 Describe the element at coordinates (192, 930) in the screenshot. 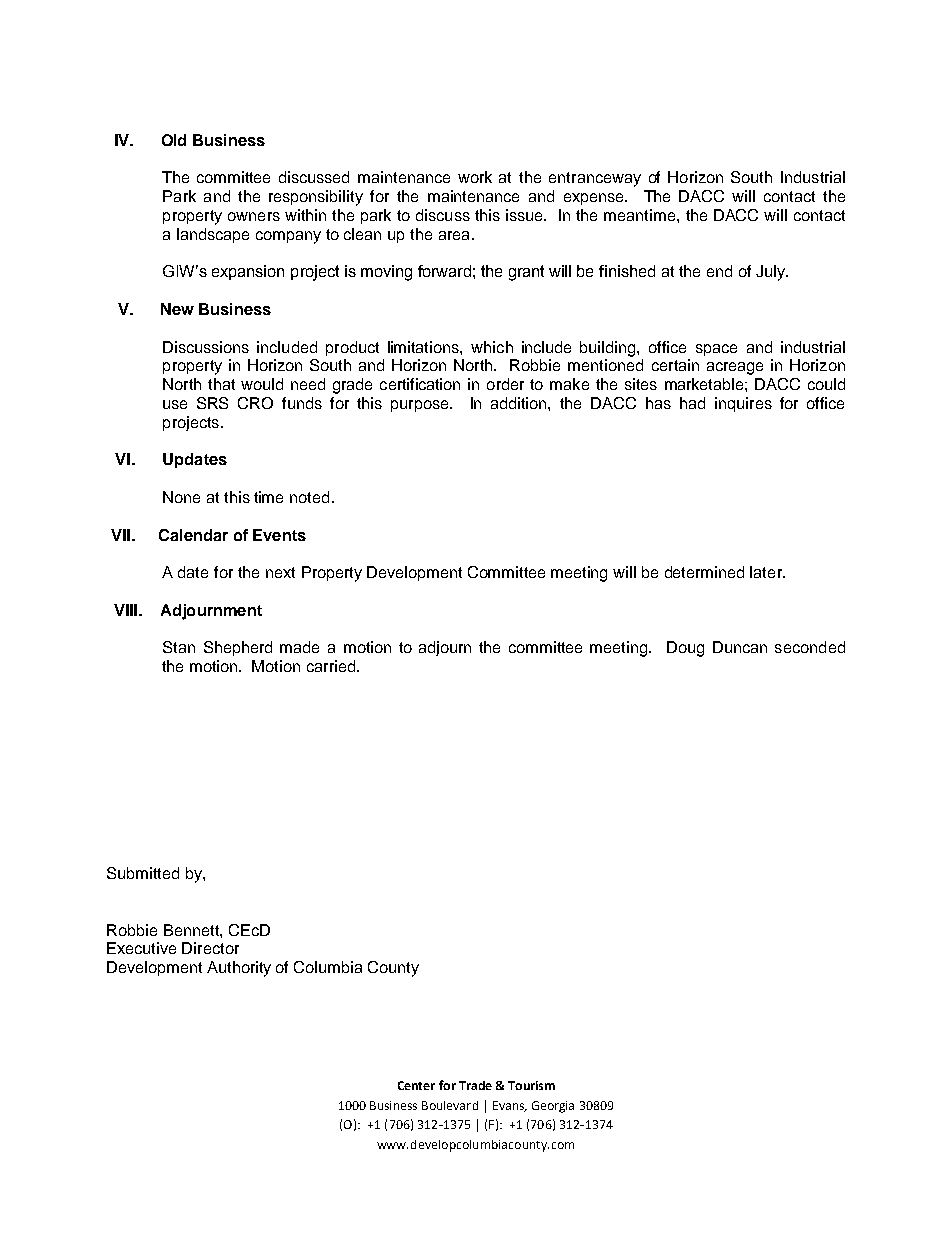

I see `Bennett` at that location.
